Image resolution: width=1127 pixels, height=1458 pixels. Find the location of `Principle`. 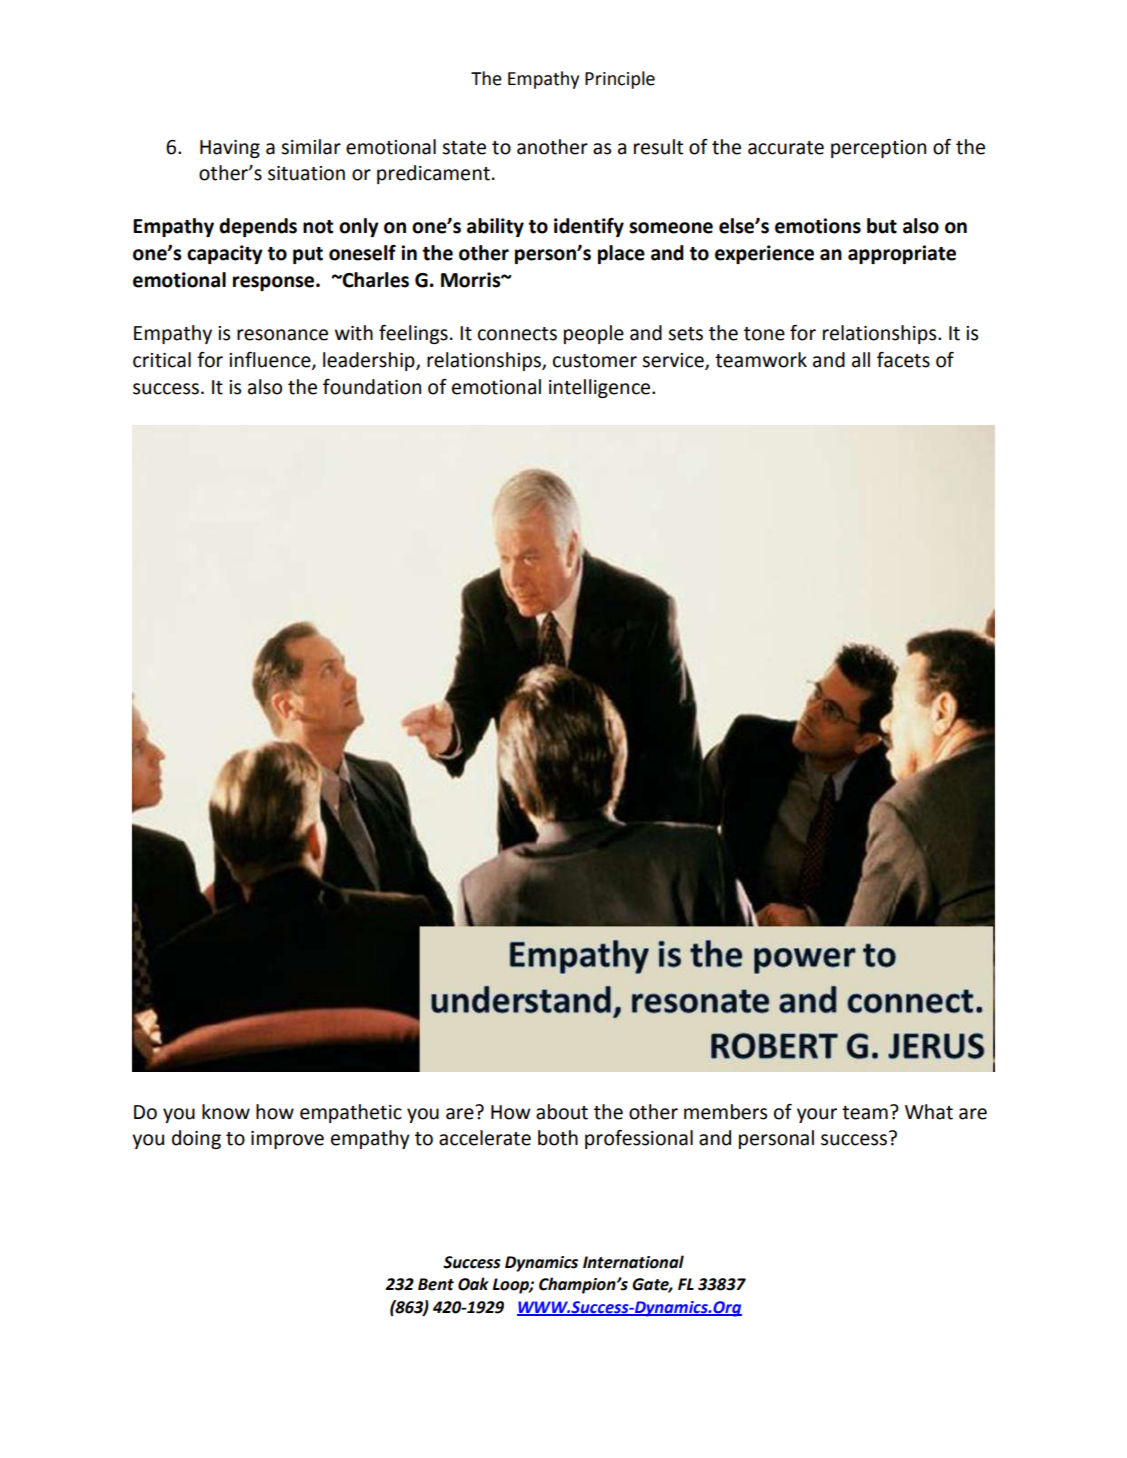

Principle is located at coordinates (620, 80).
